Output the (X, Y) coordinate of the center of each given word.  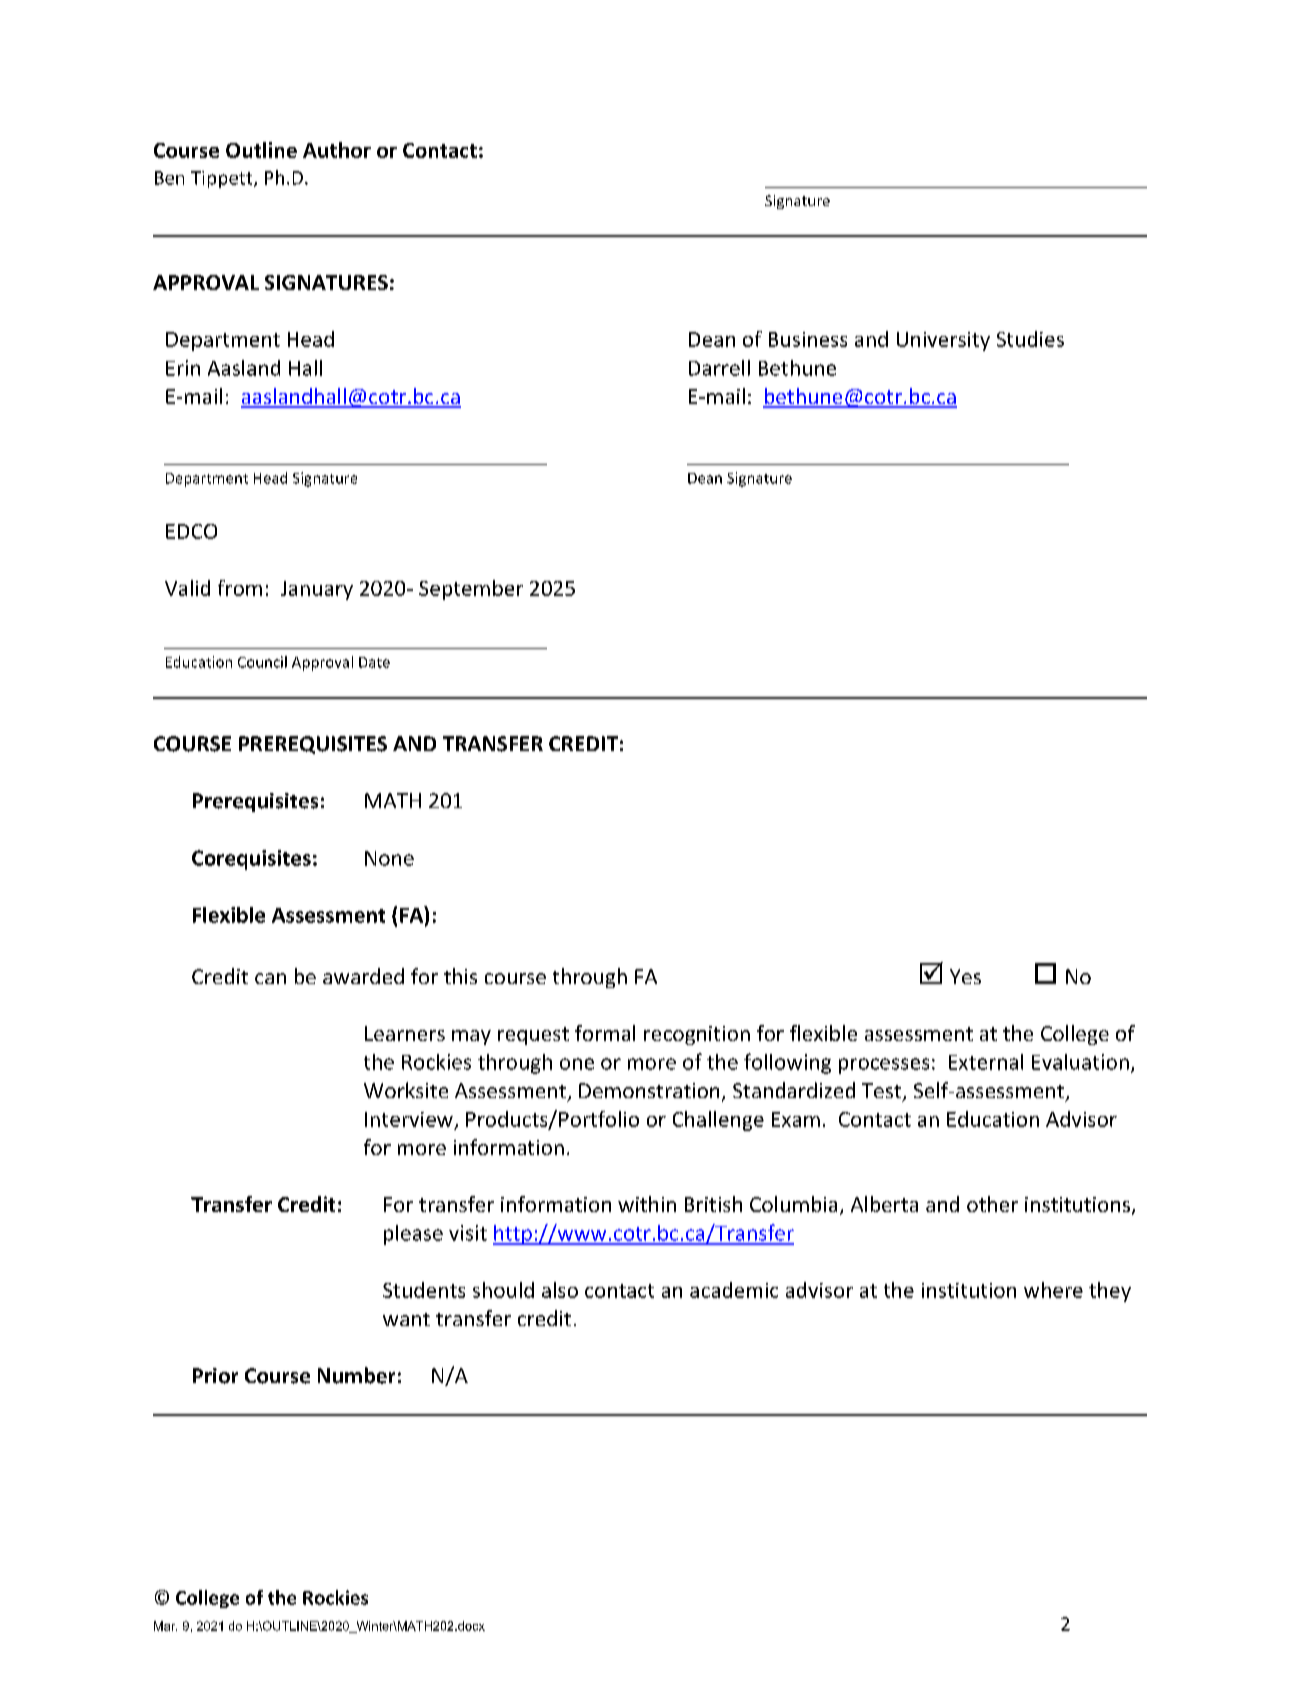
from (240, 588)
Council (262, 662)
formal (605, 1033)
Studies (1030, 339)
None (389, 858)
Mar (165, 1626)
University (943, 341)
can (270, 978)
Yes (965, 976)
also (560, 1290)
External (986, 1062)
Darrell (719, 368)
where (1053, 1290)
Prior (215, 1376)
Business (808, 339)
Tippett (223, 179)
